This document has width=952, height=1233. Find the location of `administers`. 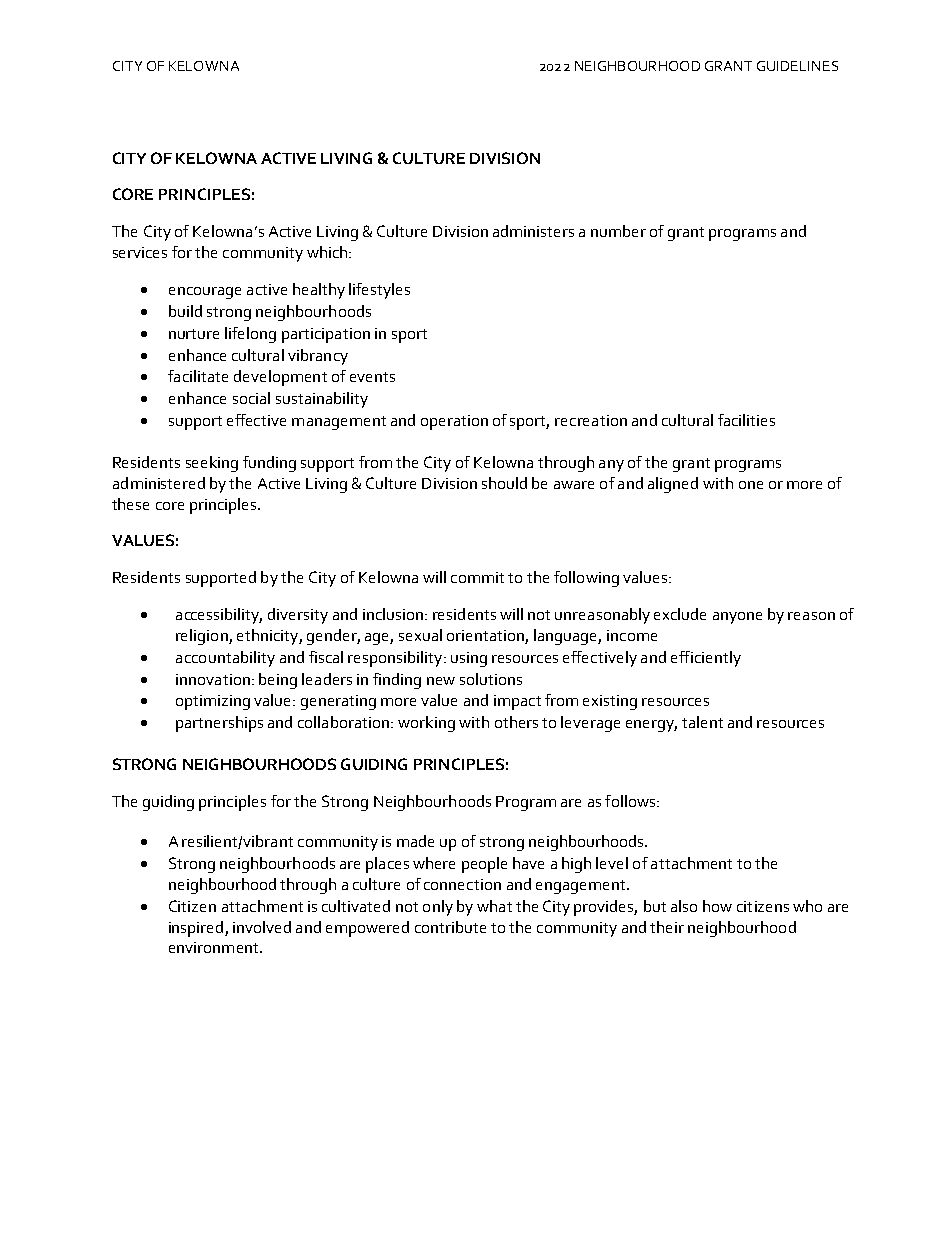

administers is located at coordinates (533, 231).
